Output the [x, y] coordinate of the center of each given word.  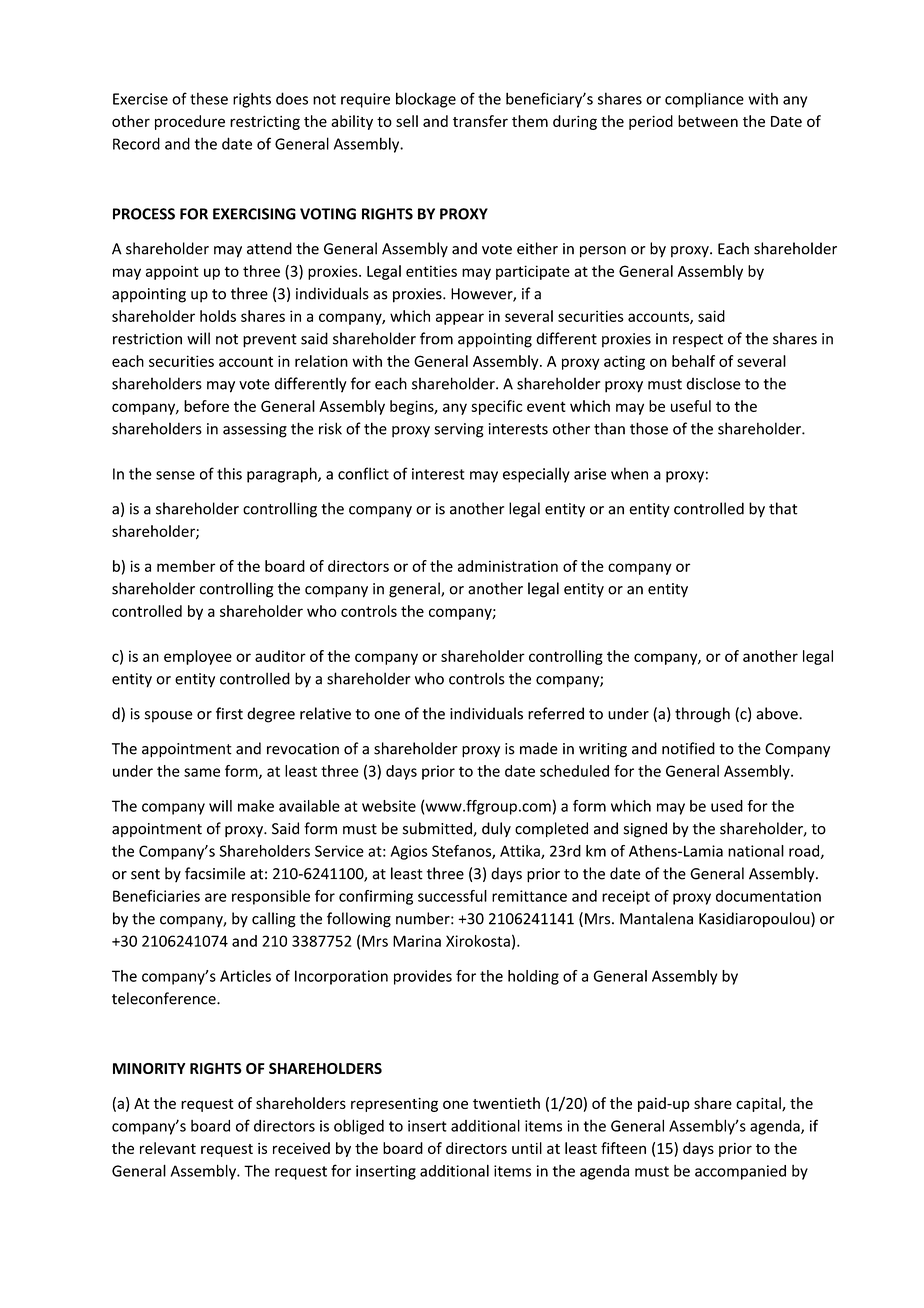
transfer [480, 121]
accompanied [740, 1172]
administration [508, 566]
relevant [168, 1148]
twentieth [506, 1103]
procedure [190, 122]
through [702, 715]
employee [198, 657]
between [708, 121]
